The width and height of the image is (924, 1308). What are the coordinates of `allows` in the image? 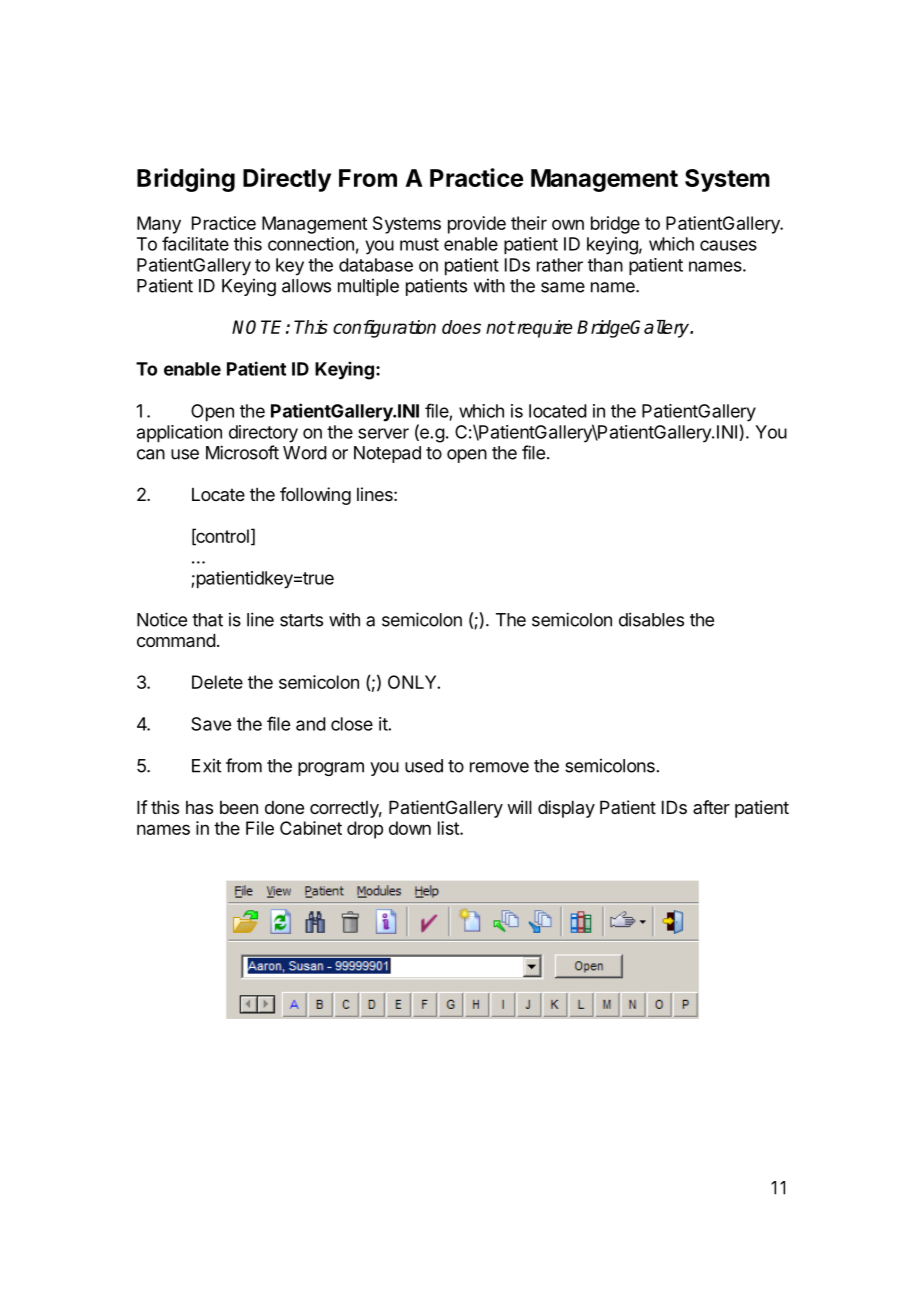 It's located at (306, 286).
